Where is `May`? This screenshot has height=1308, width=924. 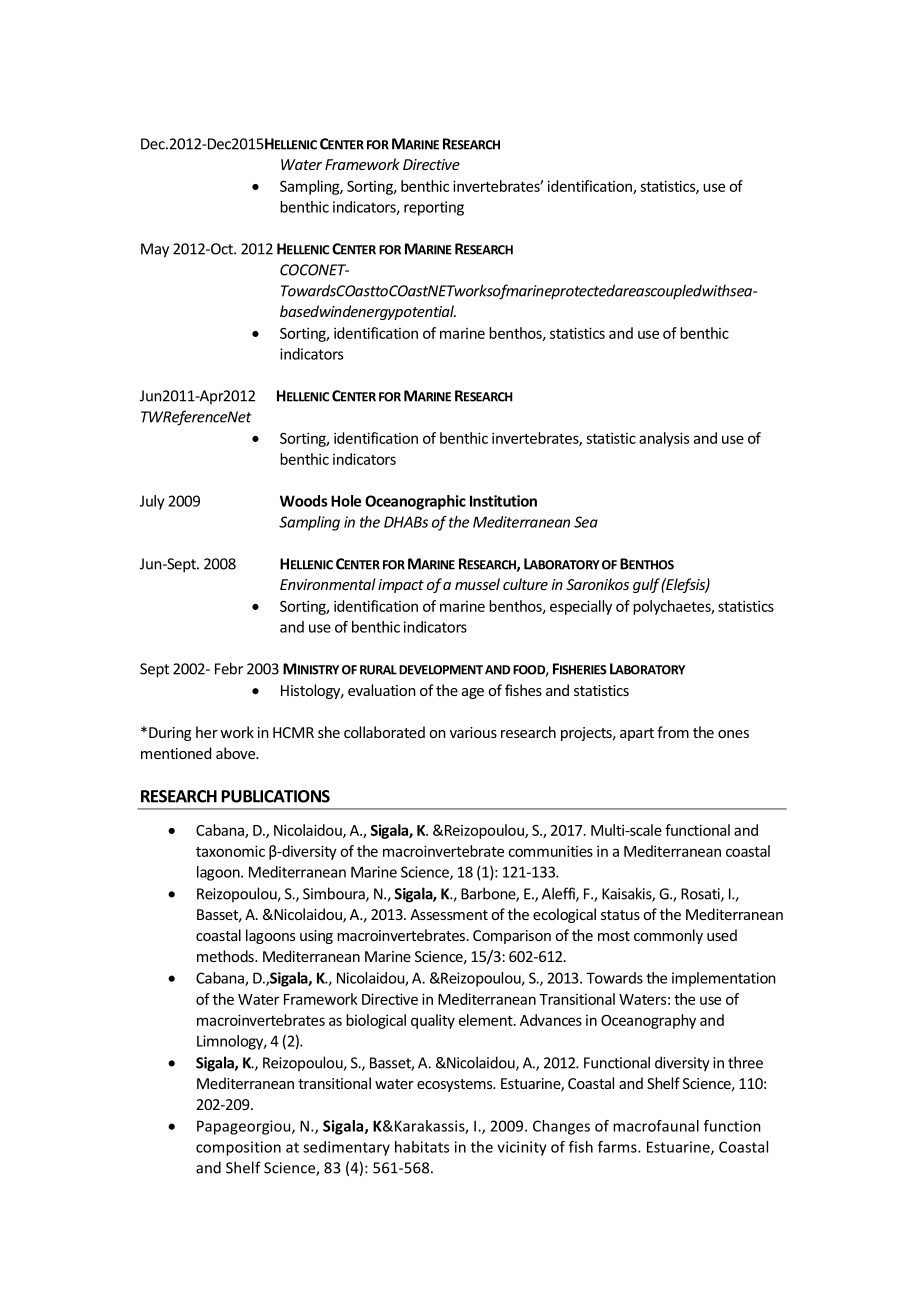 May is located at coordinates (155, 250).
